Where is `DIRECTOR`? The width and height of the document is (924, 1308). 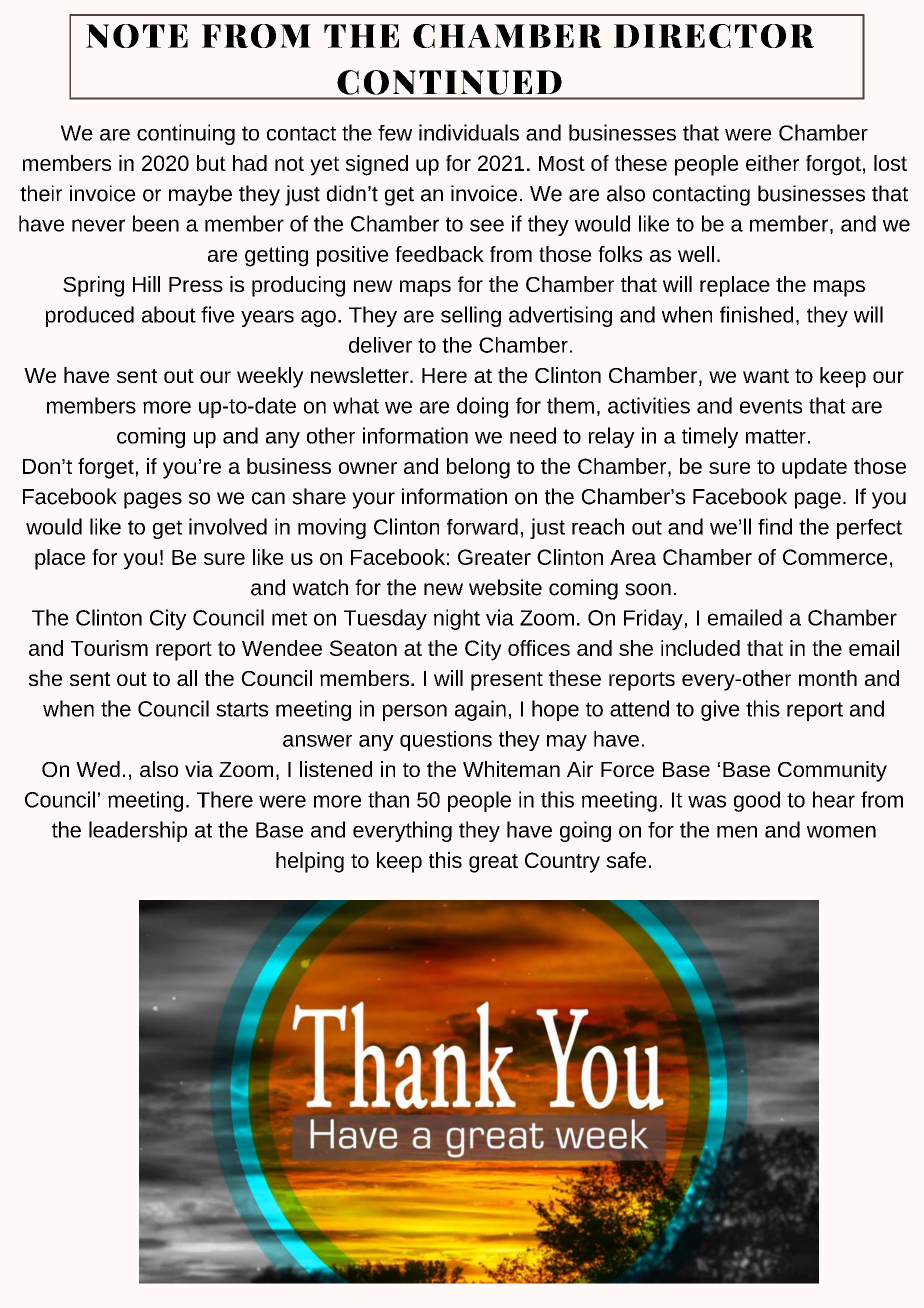
DIRECTOR is located at coordinates (714, 36).
